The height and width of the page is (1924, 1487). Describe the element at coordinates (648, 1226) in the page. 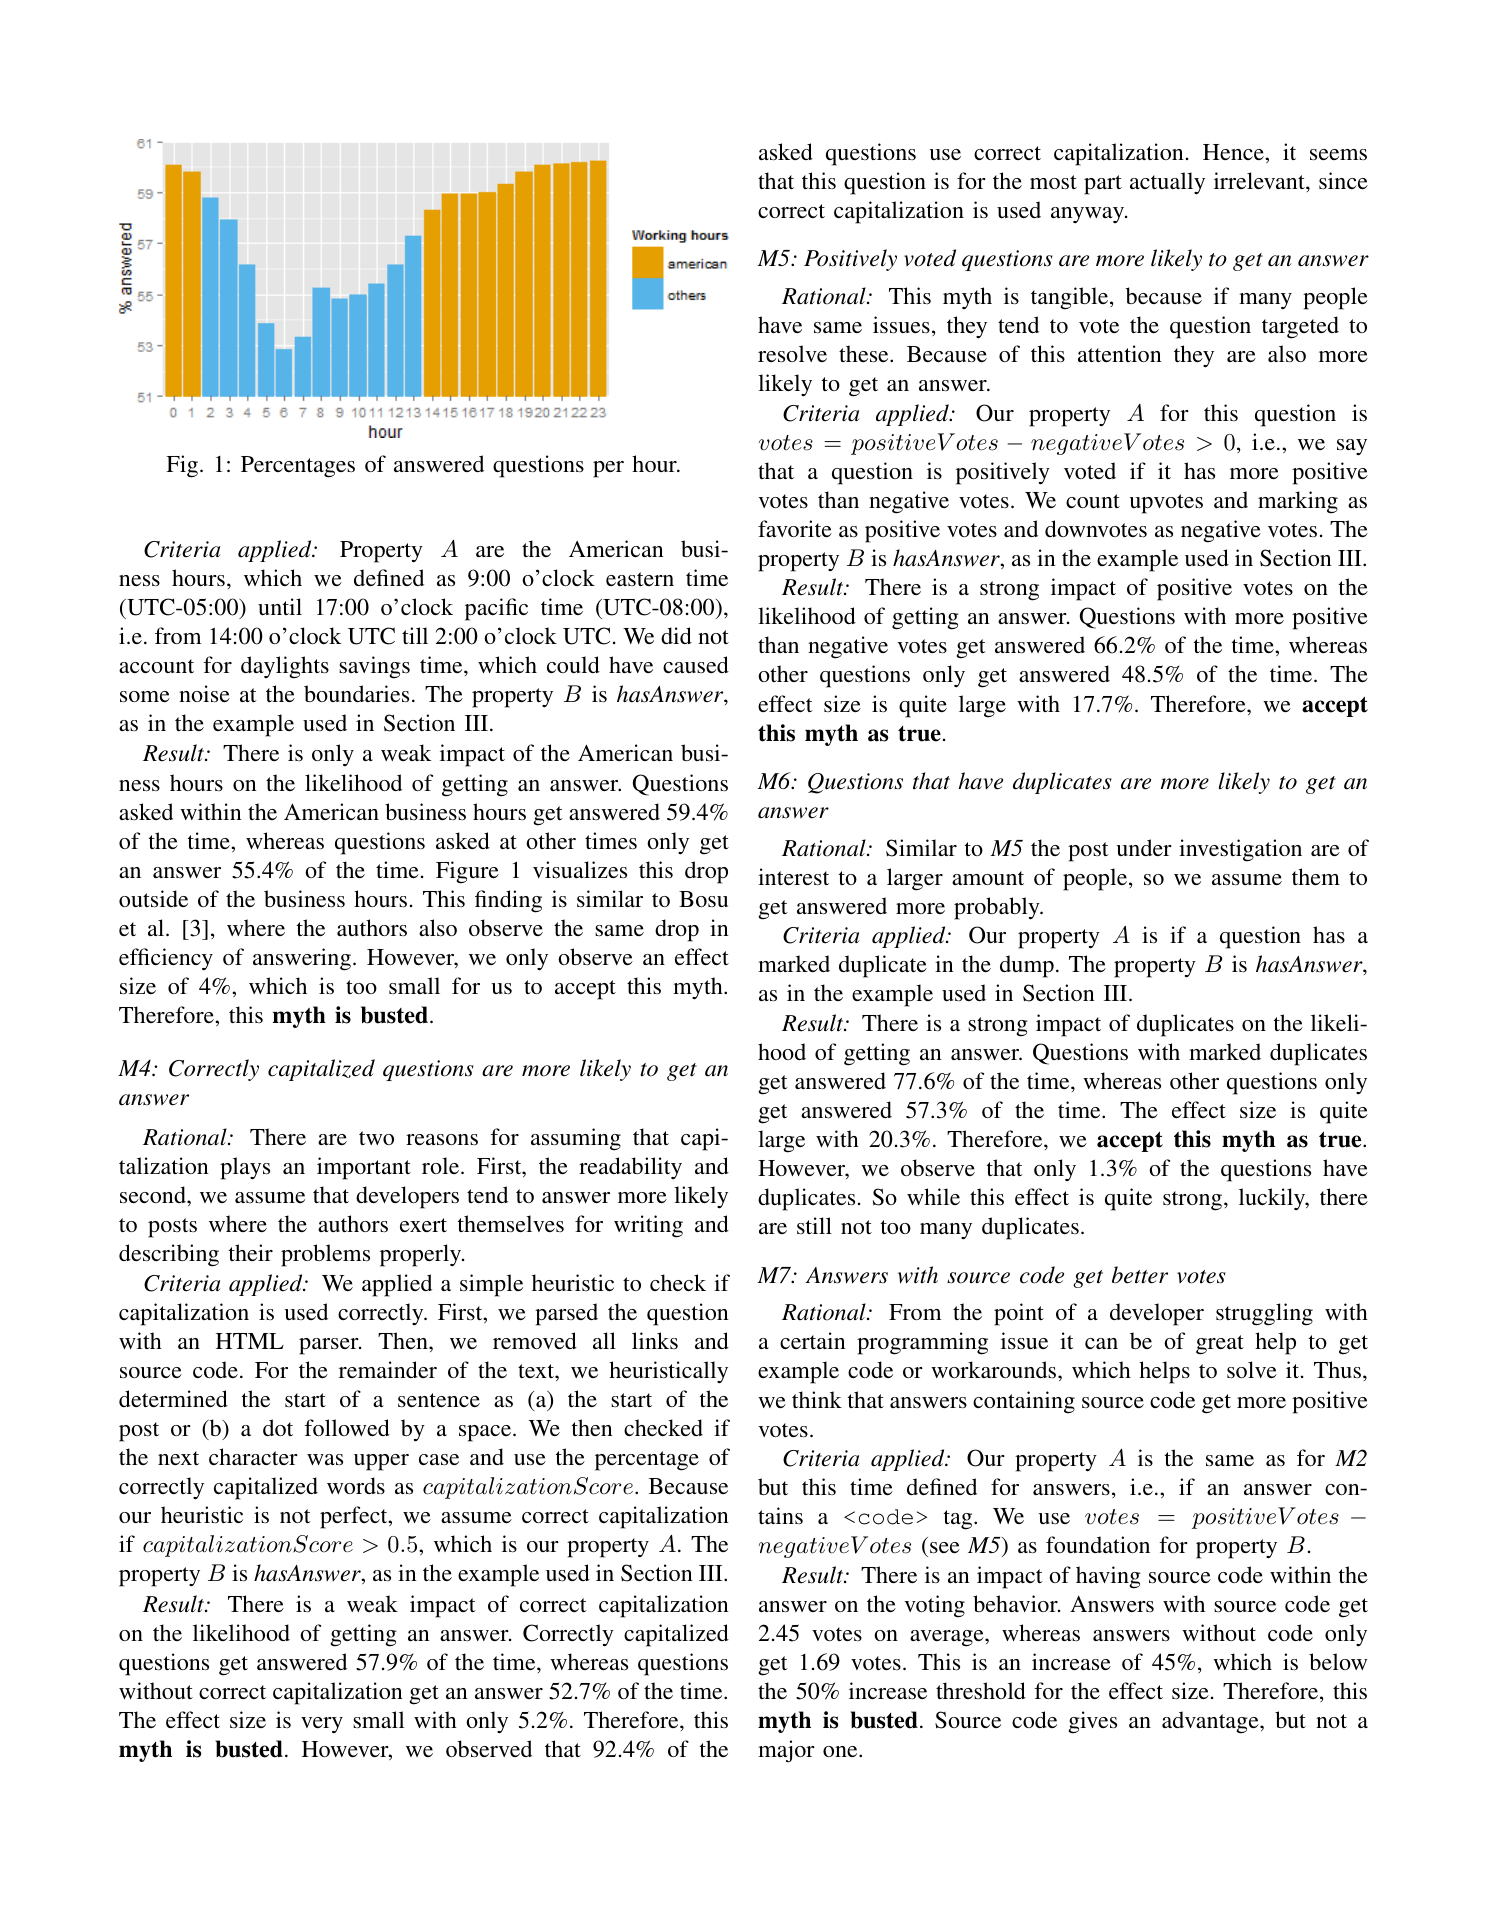

I see `writing` at that location.
